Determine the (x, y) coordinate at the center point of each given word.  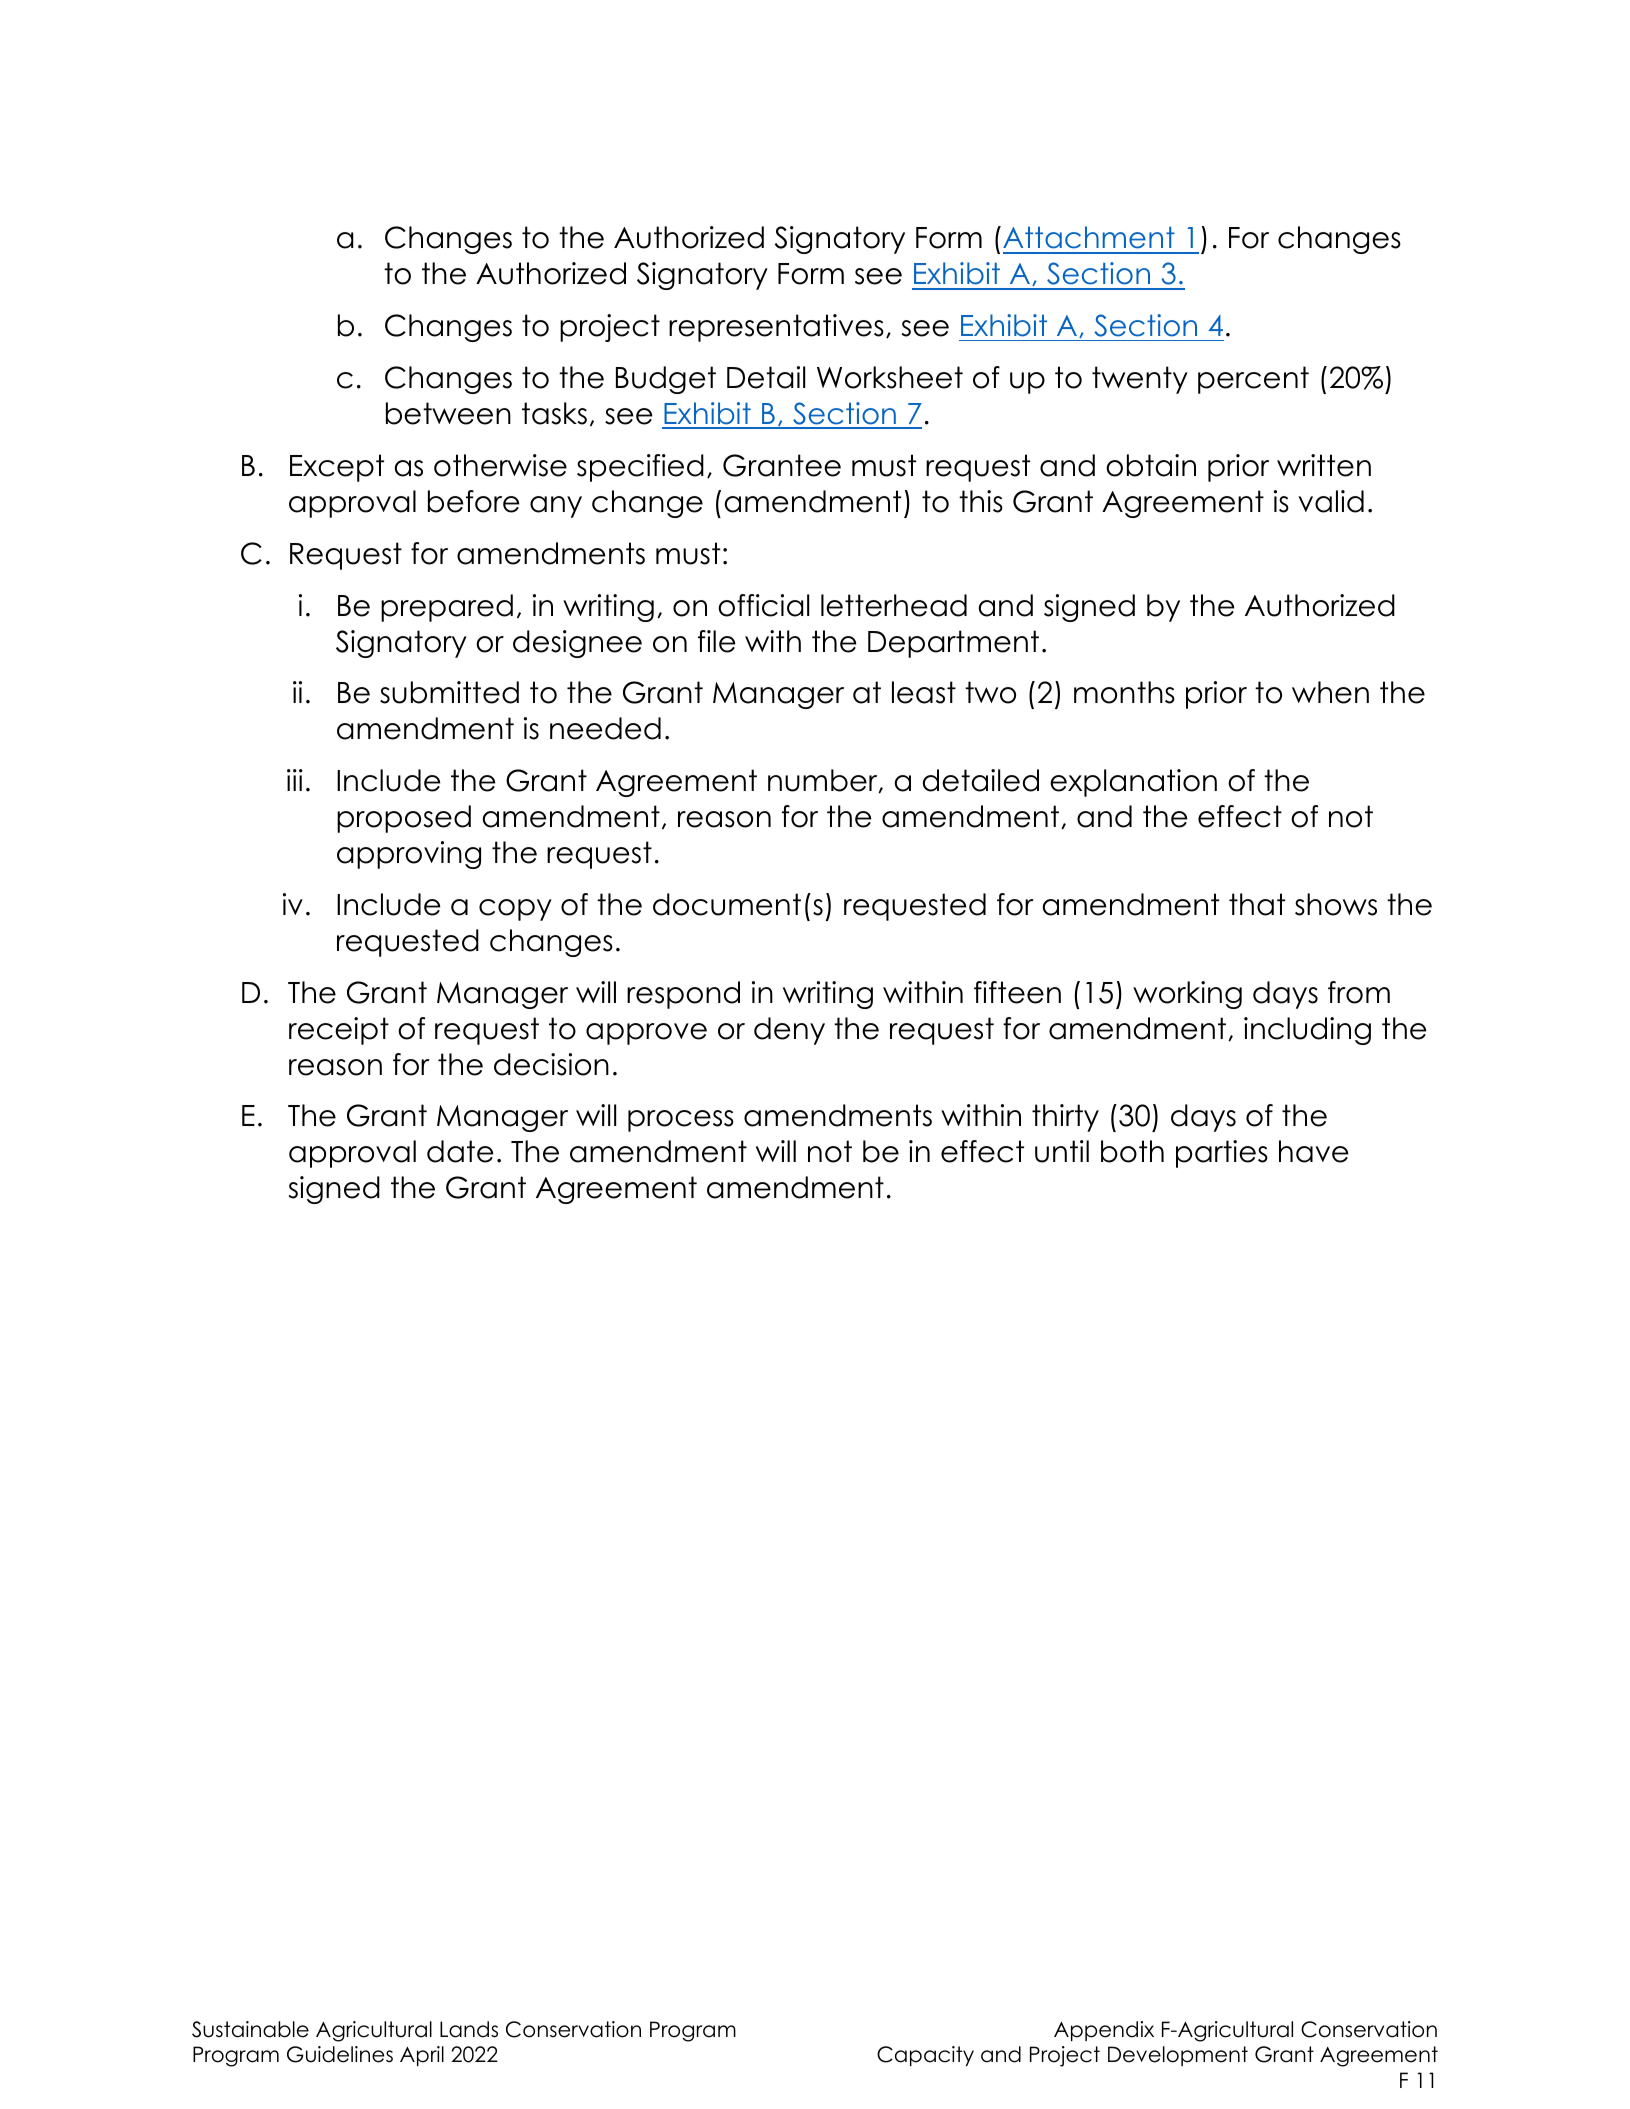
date (460, 1151)
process (681, 1121)
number (824, 781)
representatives (776, 328)
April (422, 2056)
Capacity (925, 2056)
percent (1253, 380)
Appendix (1104, 2031)
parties (1222, 1154)
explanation (1133, 783)
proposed (404, 819)
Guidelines (340, 2054)
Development (1178, 2056)
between (448, 413)
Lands (469, 2029)
